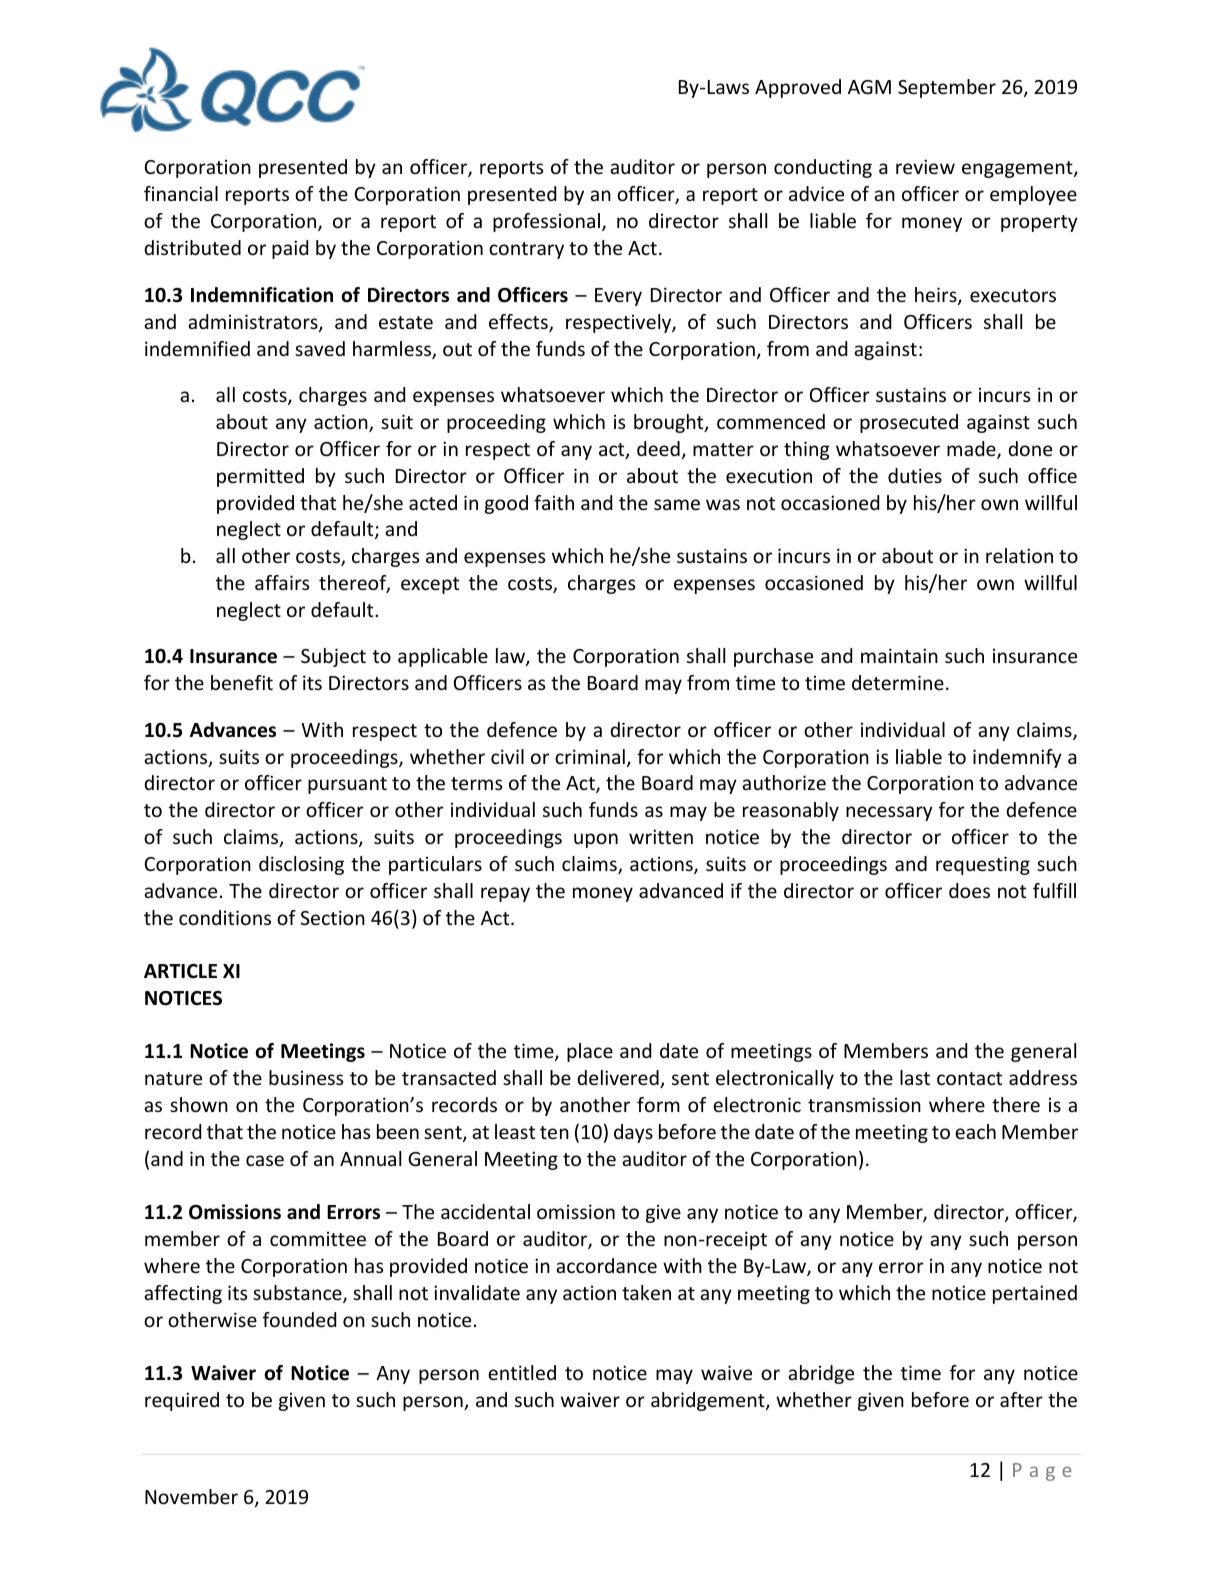 This page has width=1222, height=1581. Describe the element at coordinates (347, 785) in the page. I see `pursuant` at that location.
